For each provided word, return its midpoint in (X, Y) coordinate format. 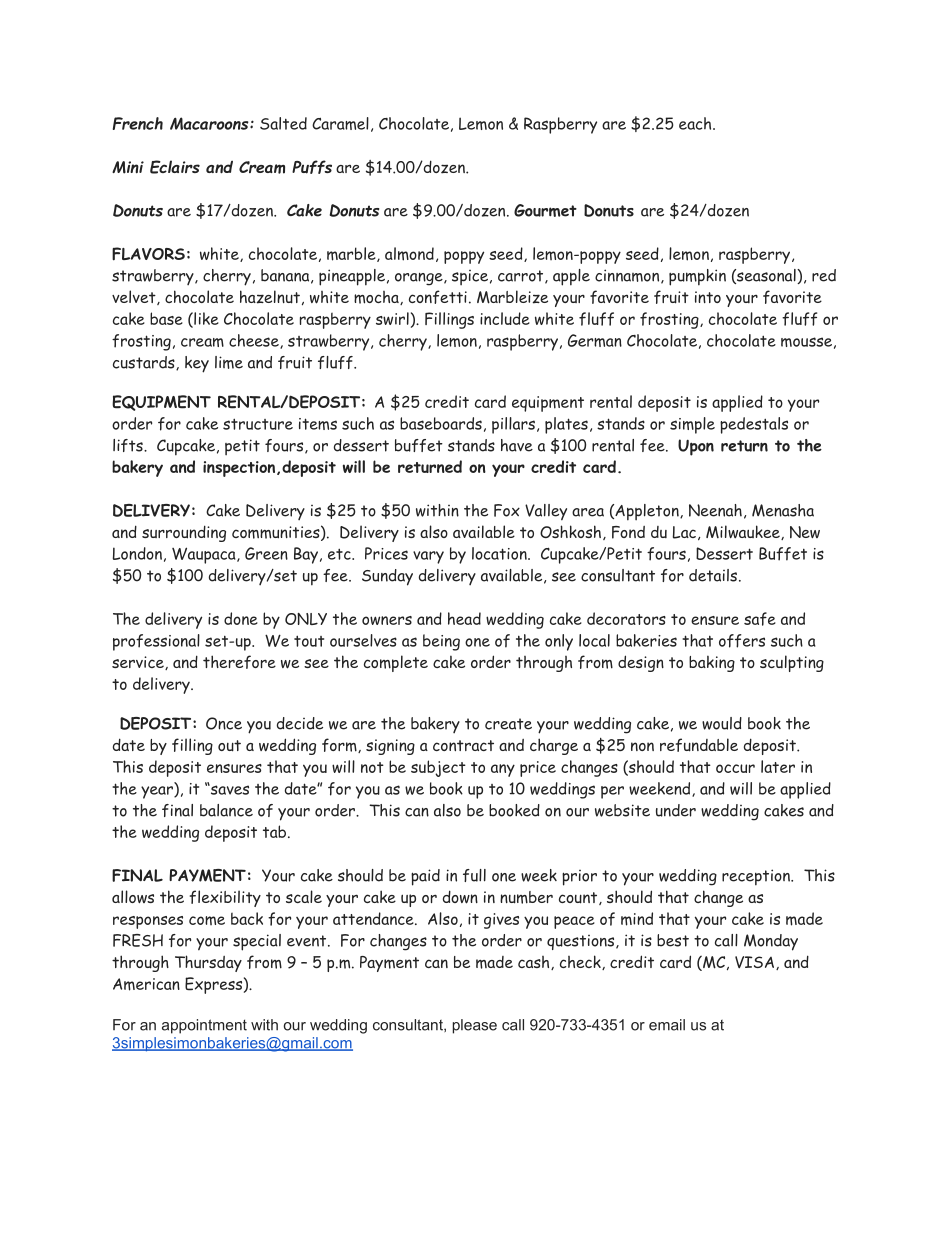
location (500, 553)
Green (266, 553)
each (696, 123)
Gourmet (545, 210)
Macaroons (210, 123)
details (713, 575)
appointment (204, 1026)
